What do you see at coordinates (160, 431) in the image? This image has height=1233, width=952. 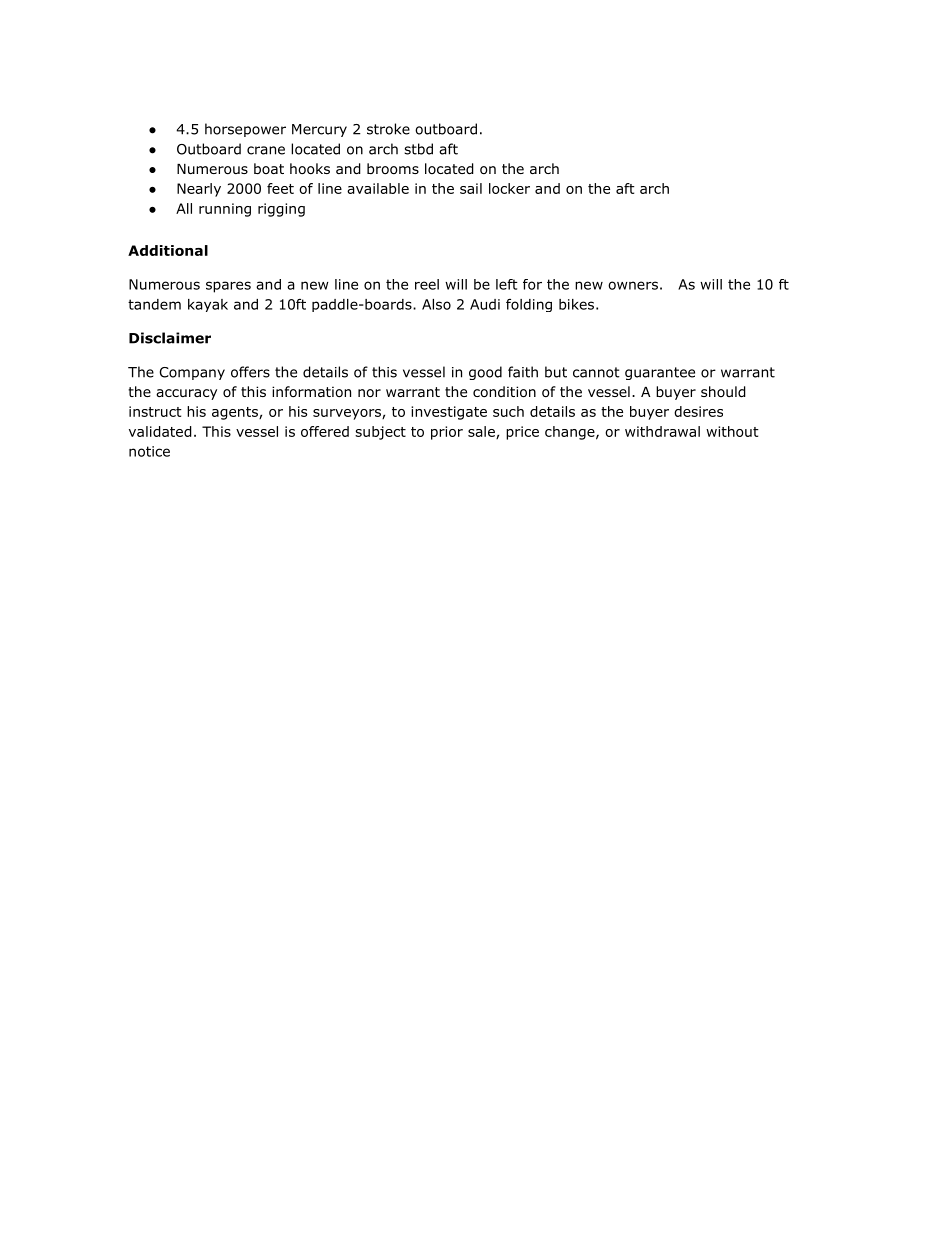 I see `validated` at bounding box center [160, 431].
